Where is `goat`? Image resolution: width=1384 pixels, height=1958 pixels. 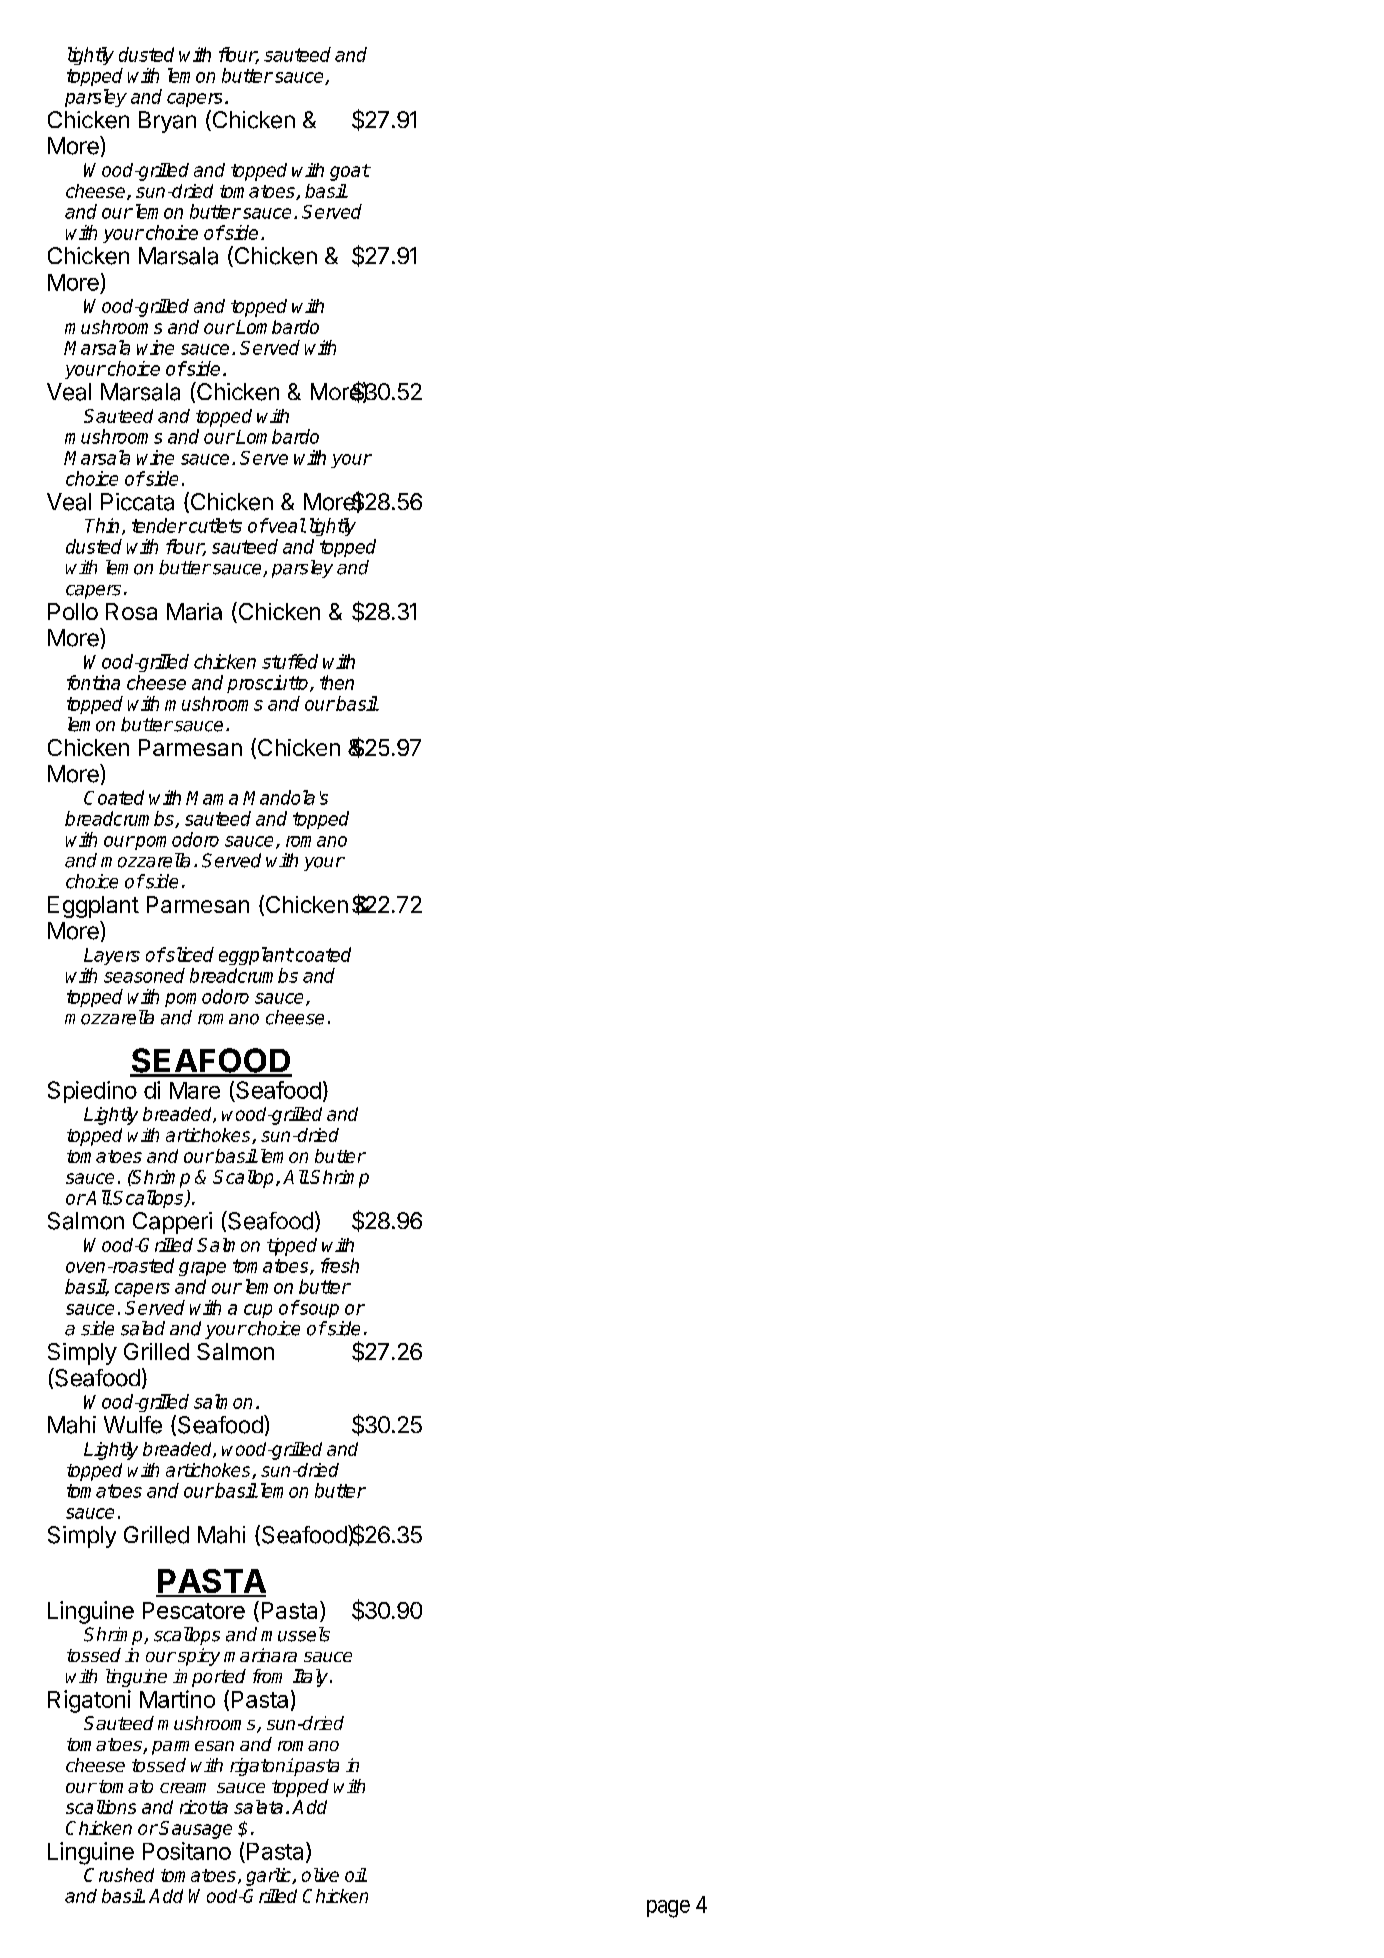
goat is located at coordinates (350, 172).
